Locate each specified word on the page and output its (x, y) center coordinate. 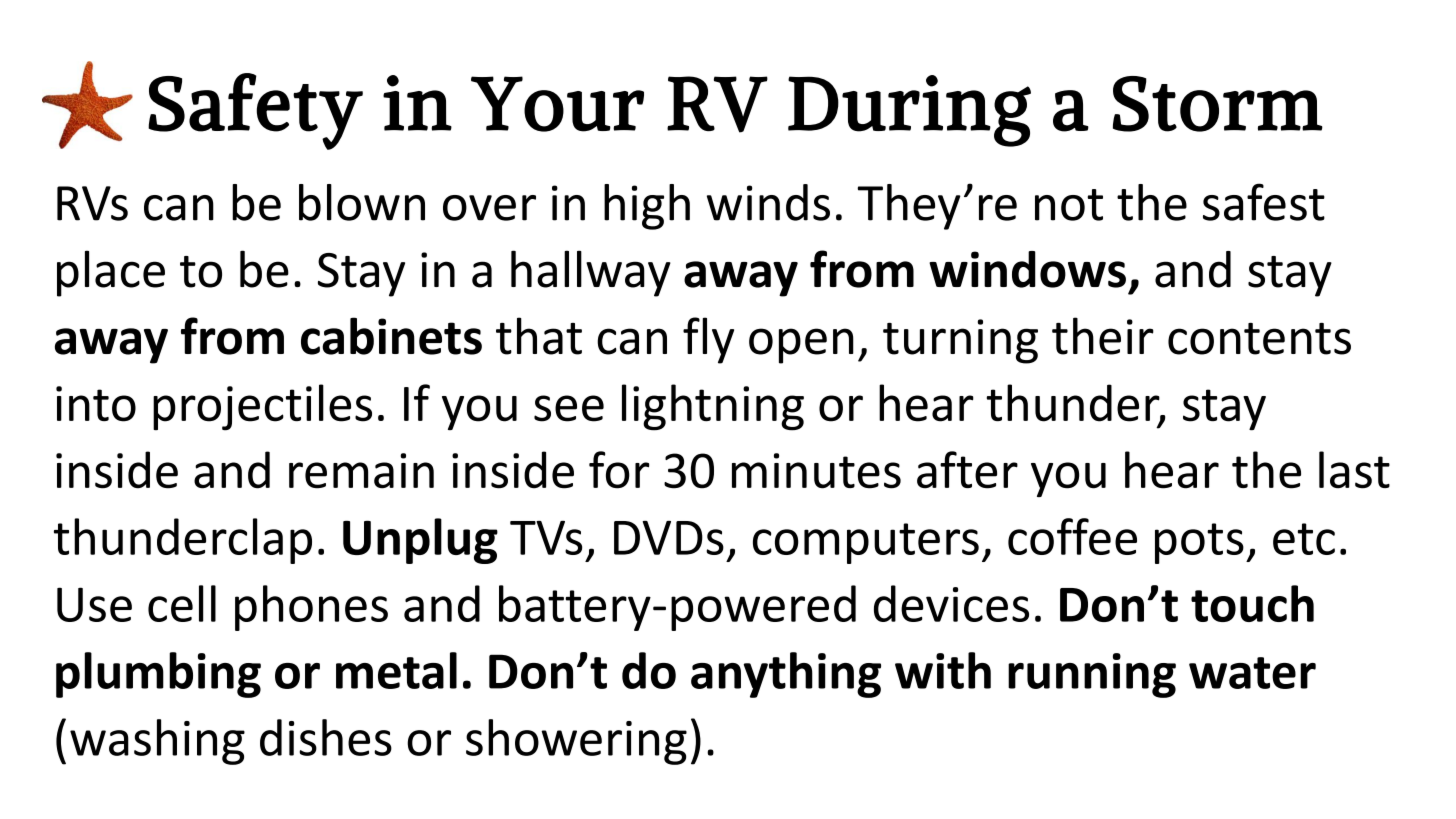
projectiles (262, 407)
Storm (1218, 104)
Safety (255, 111)
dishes (326, 737)
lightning (713, 407)
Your (557, 104)
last (1354, 470)
